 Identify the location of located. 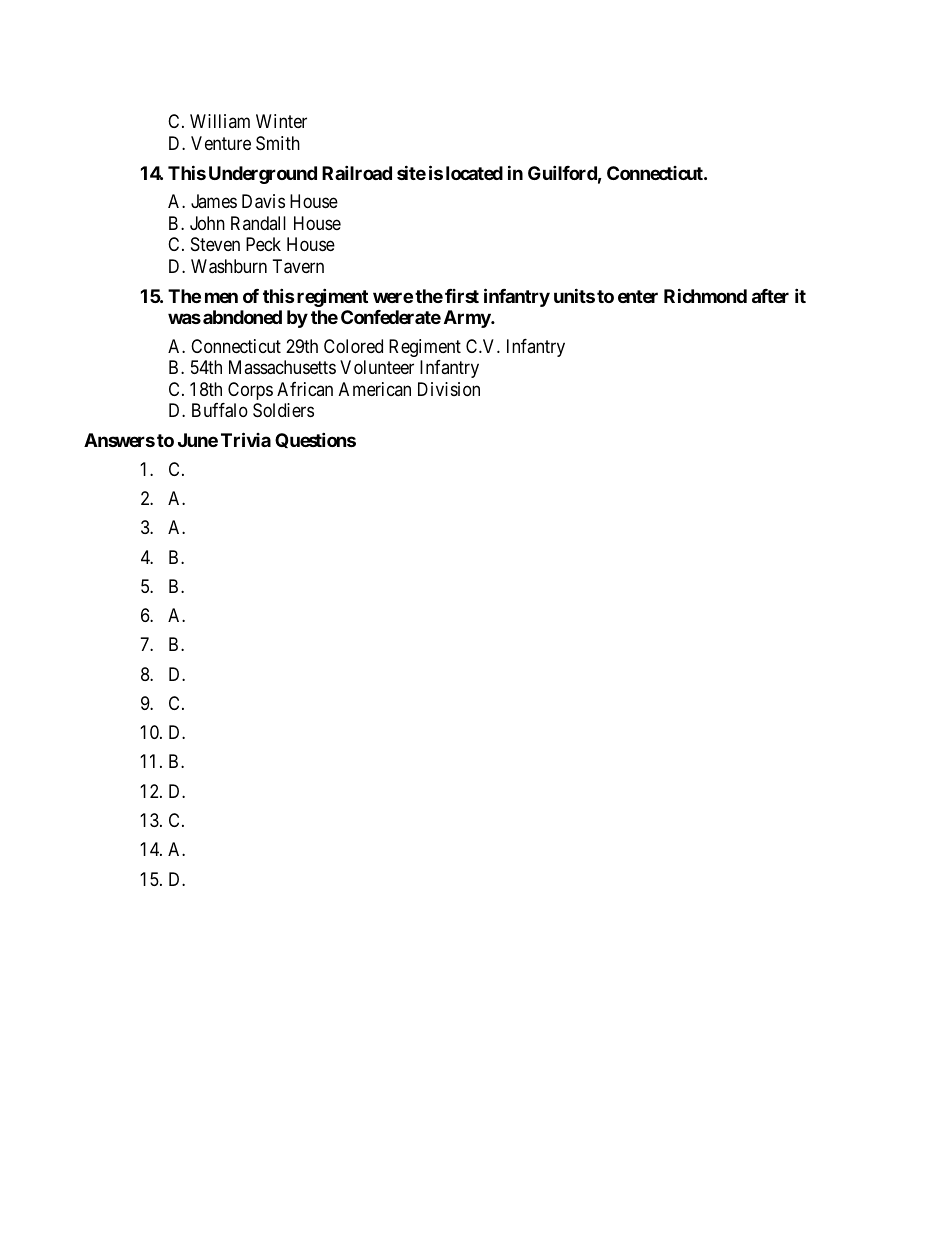
(474, 173).
